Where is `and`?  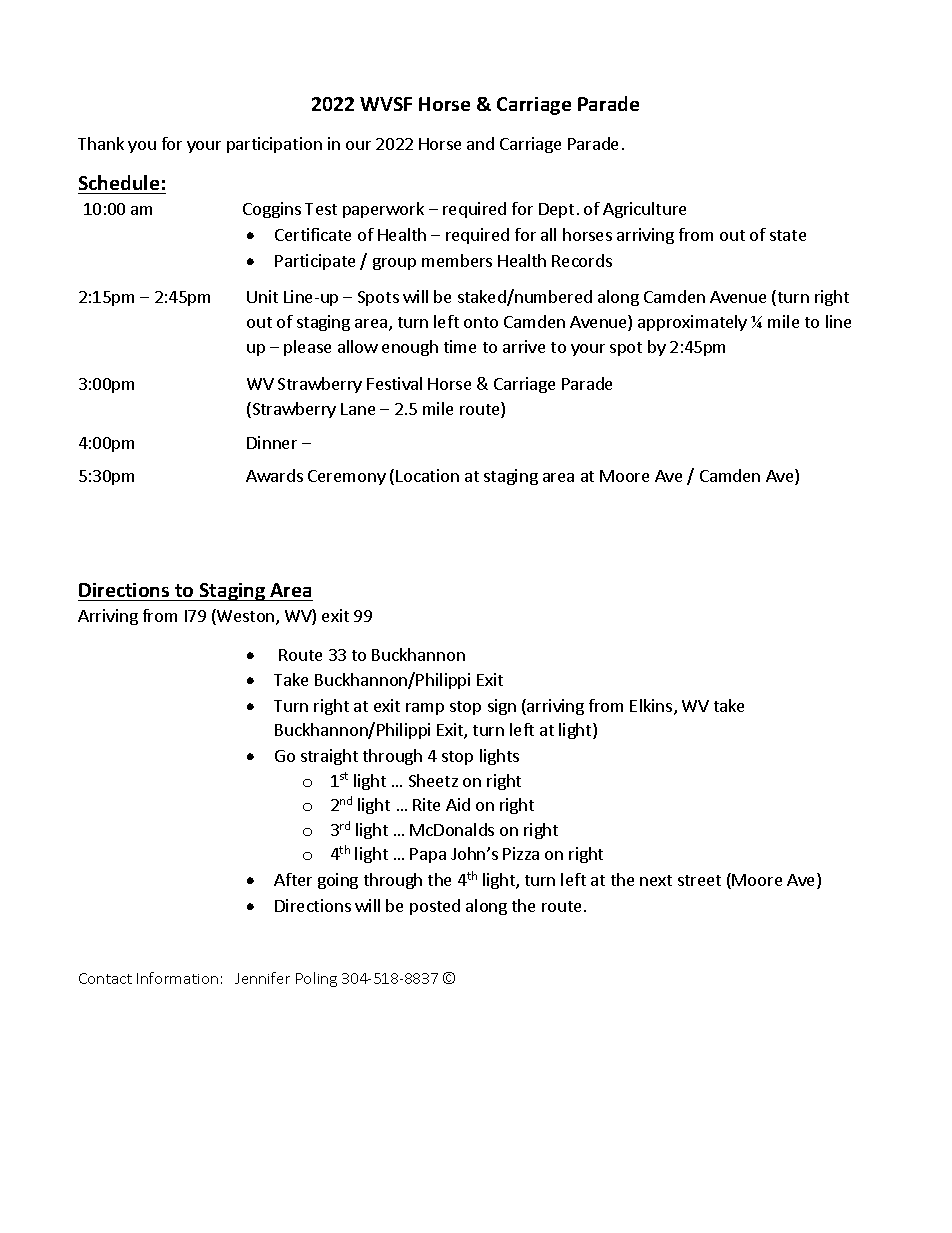 and is located at coordinates (480, 143).
